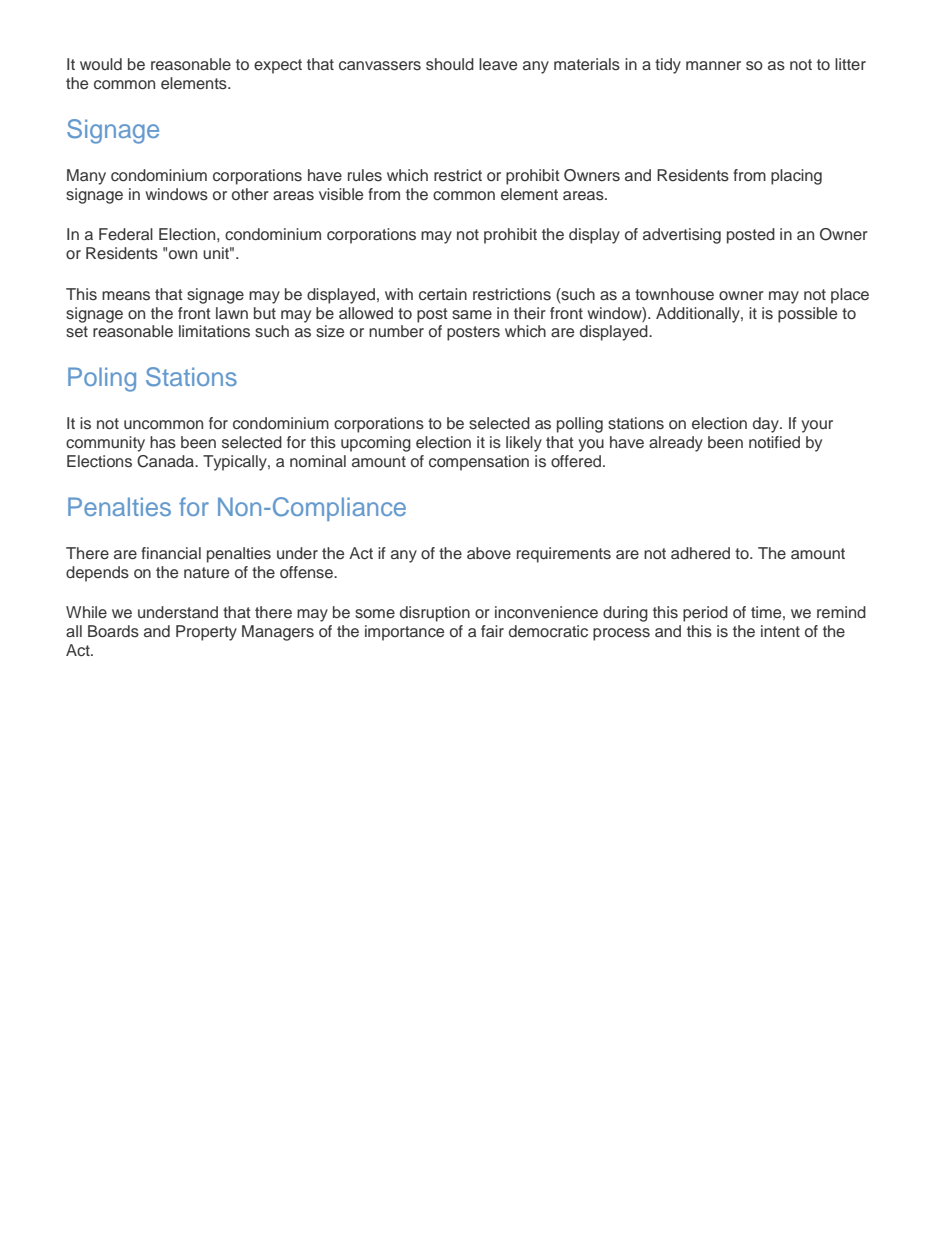 The height and width of the document is (1233, 952). What do you see at coordinates (166, 461) in the document?
I see `Canada` at bounding box center [166, 461].
